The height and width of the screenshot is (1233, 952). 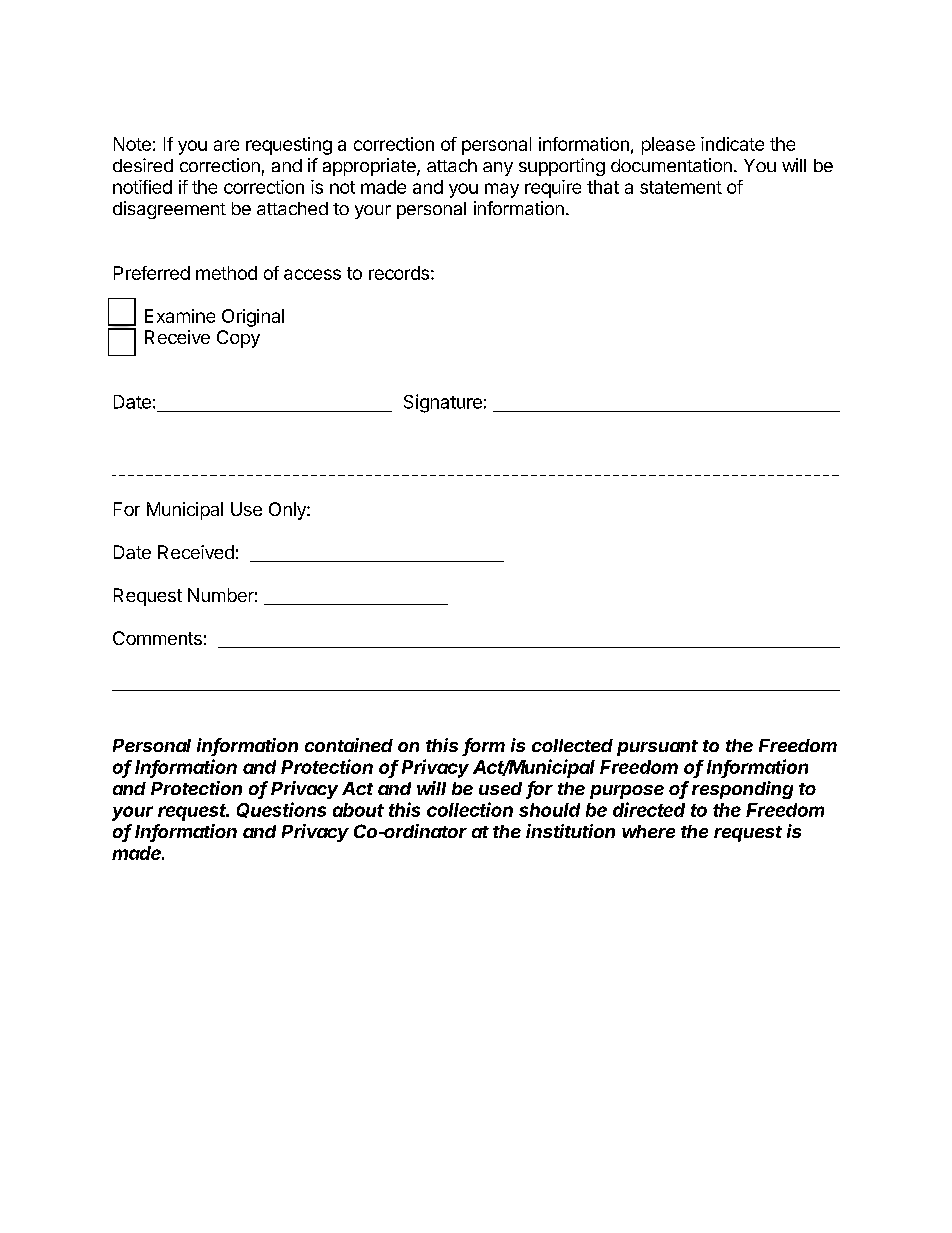 I want to click on any, so click(x=498, y=169).
